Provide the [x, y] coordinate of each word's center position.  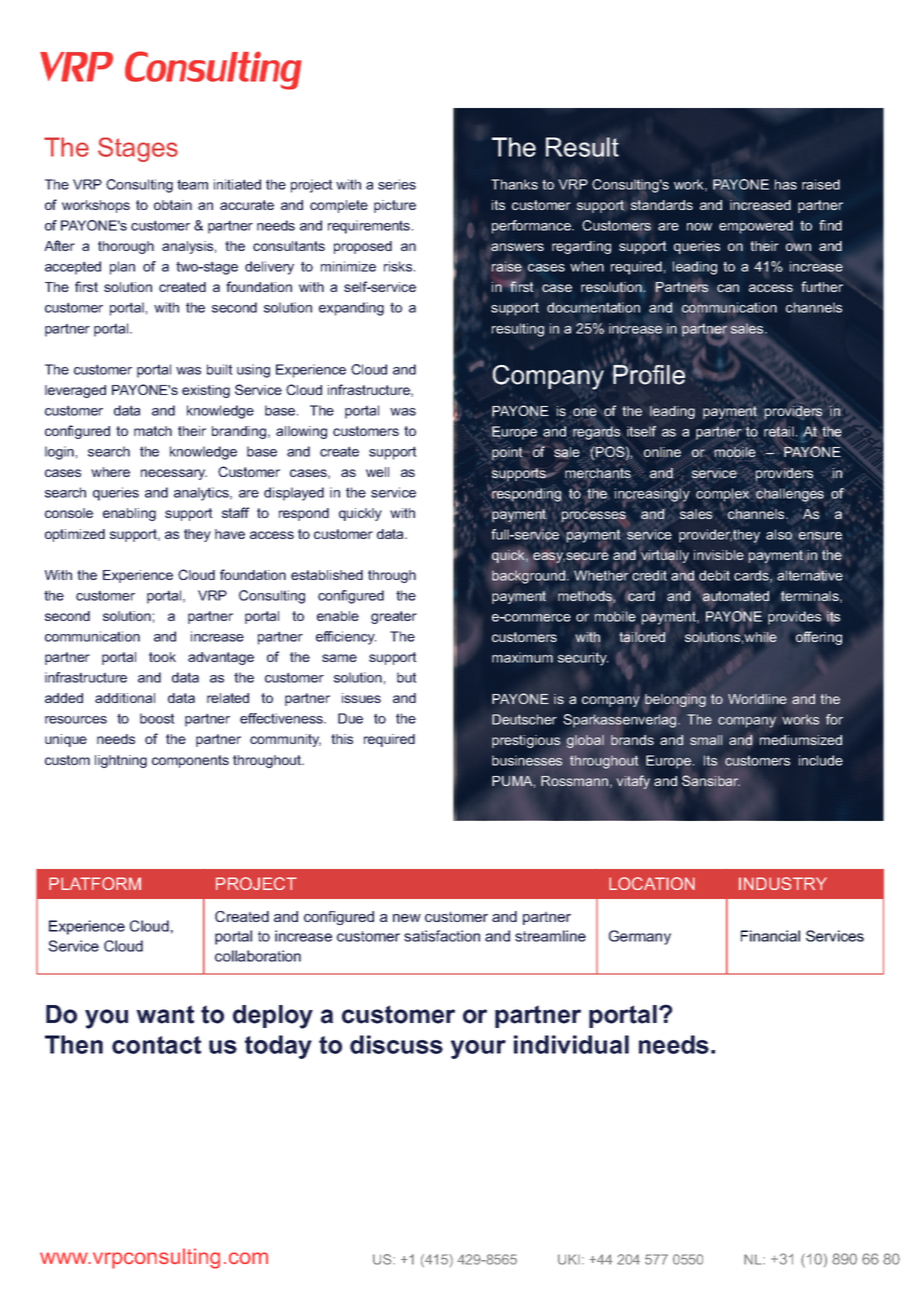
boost [157, 718]
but [407, 677]
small [706, 740]
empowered [756, 227]
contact [156, 1045]
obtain [173, 205]
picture [395, 206]
